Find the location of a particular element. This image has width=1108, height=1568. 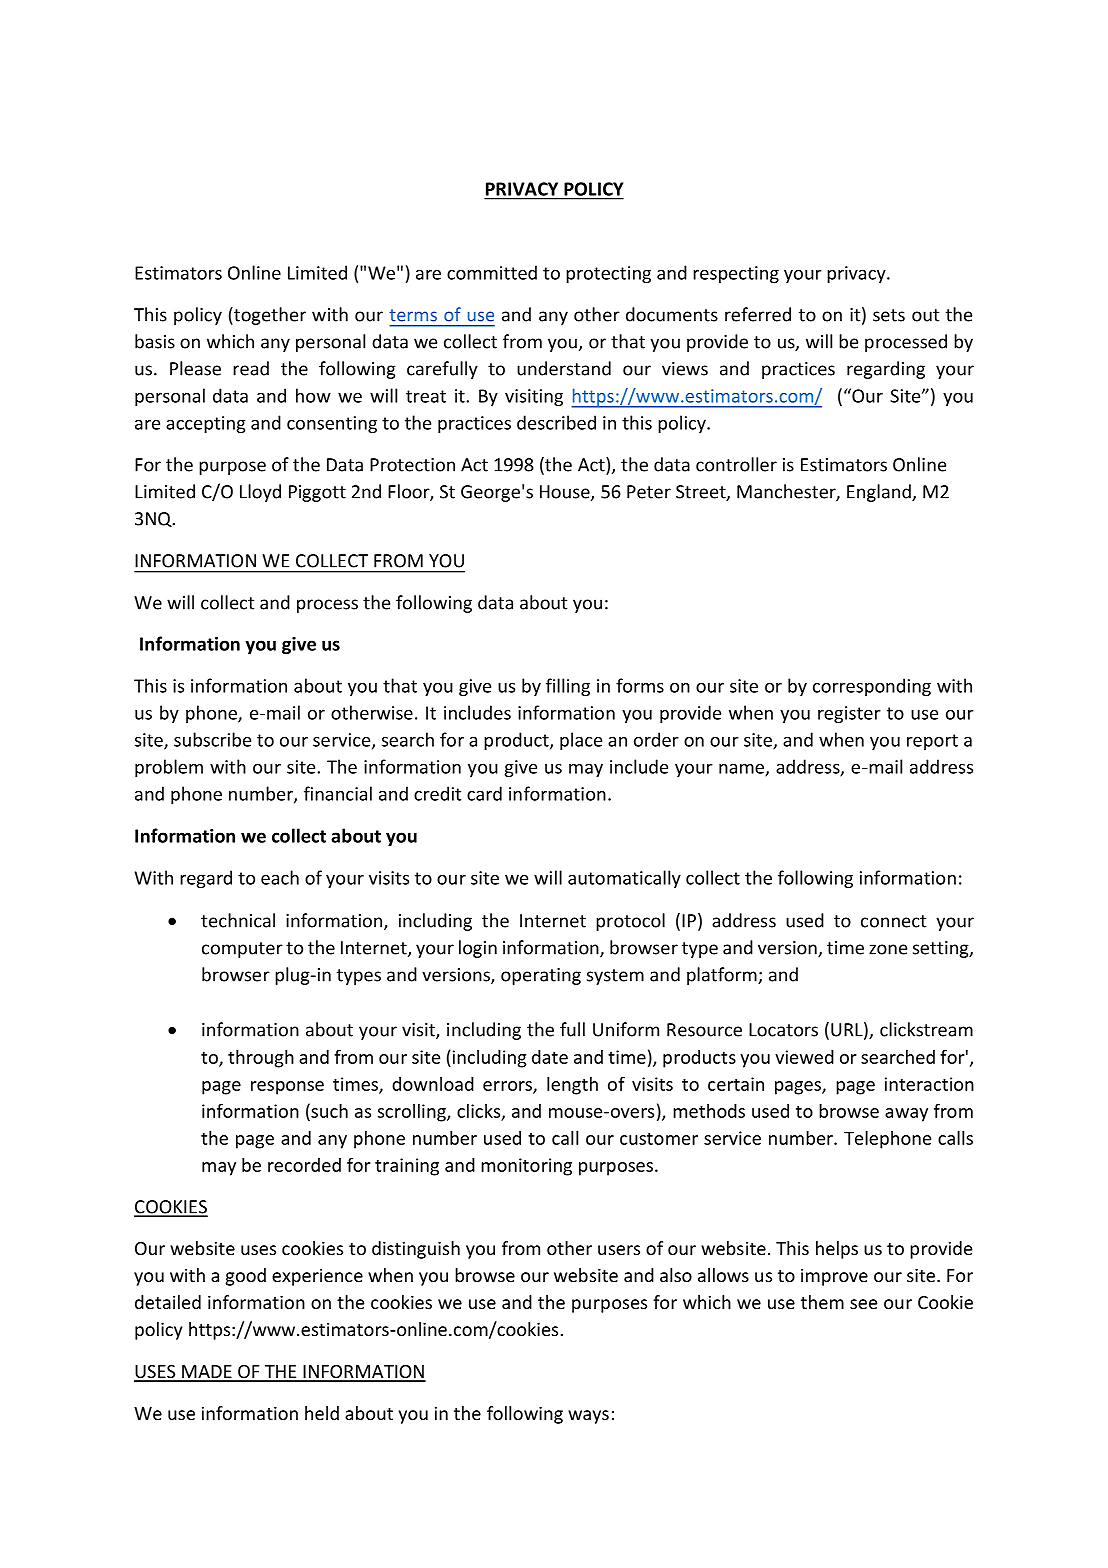

corresponding is located at coordinates (872, 687).
